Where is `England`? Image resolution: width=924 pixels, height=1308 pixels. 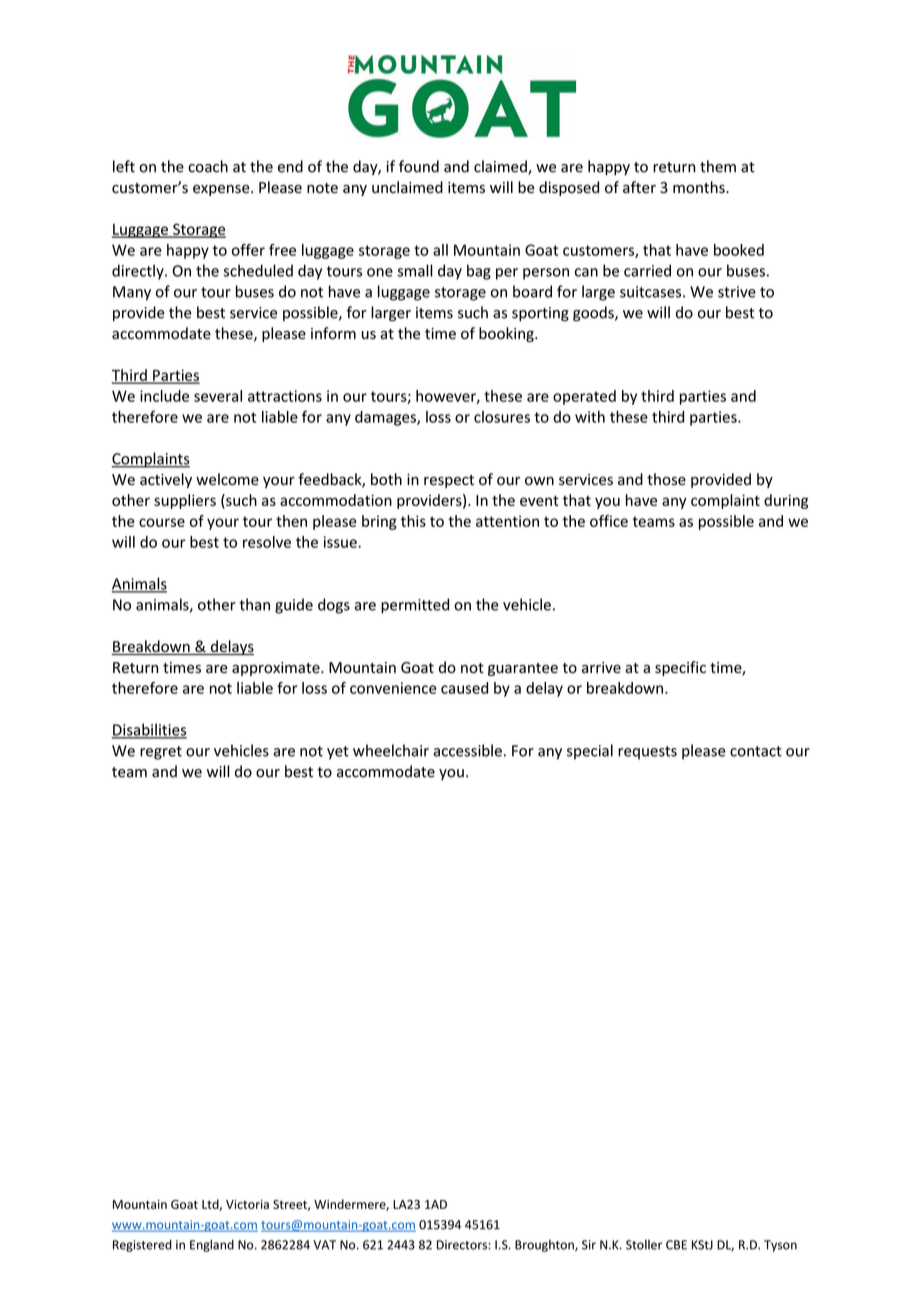 England is located at coordinates (212, 1245).
